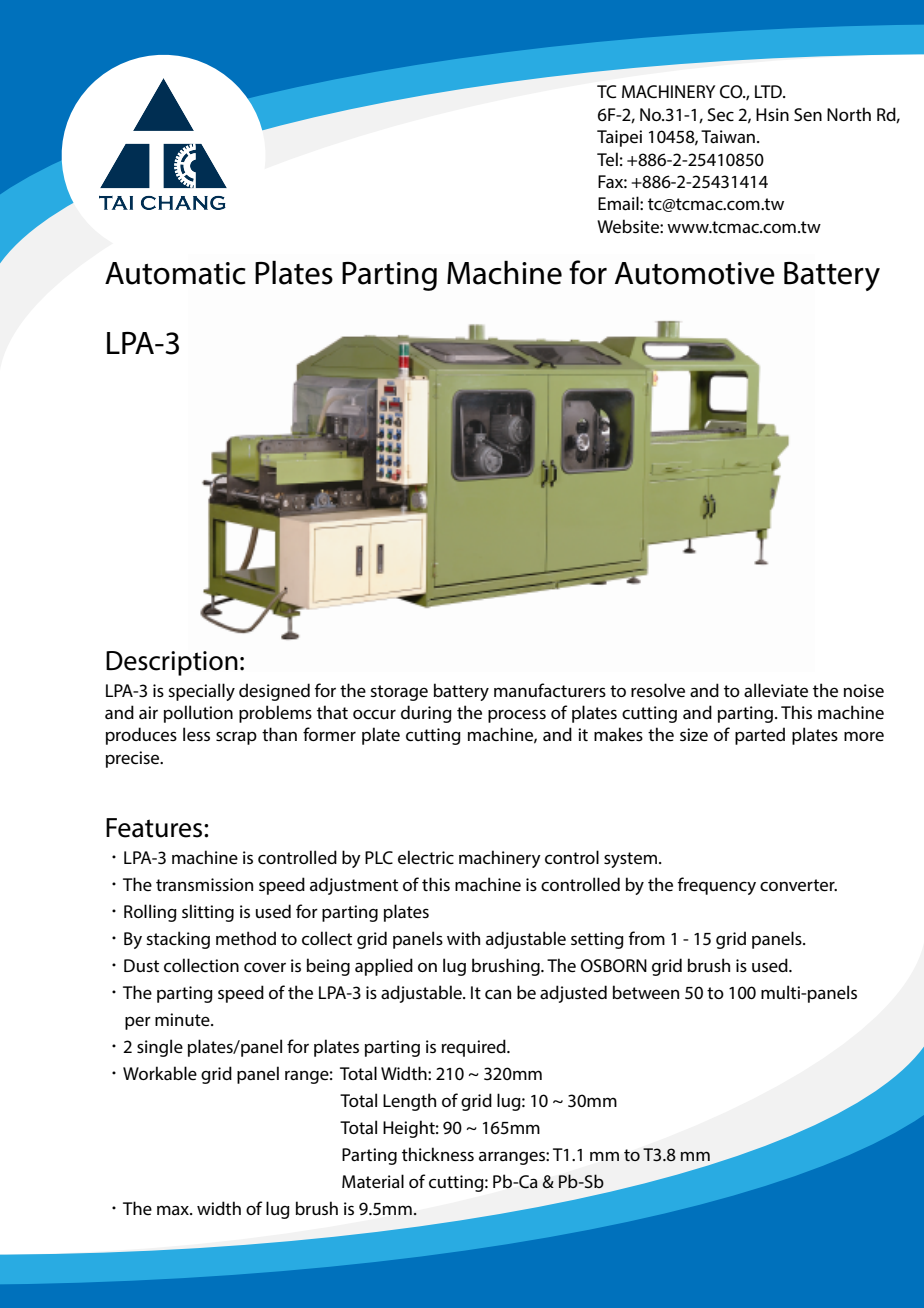  What do you see at coordinates (776, 690) in the screenshot?
I see `alleviate` at bounding box center [776, 690].
